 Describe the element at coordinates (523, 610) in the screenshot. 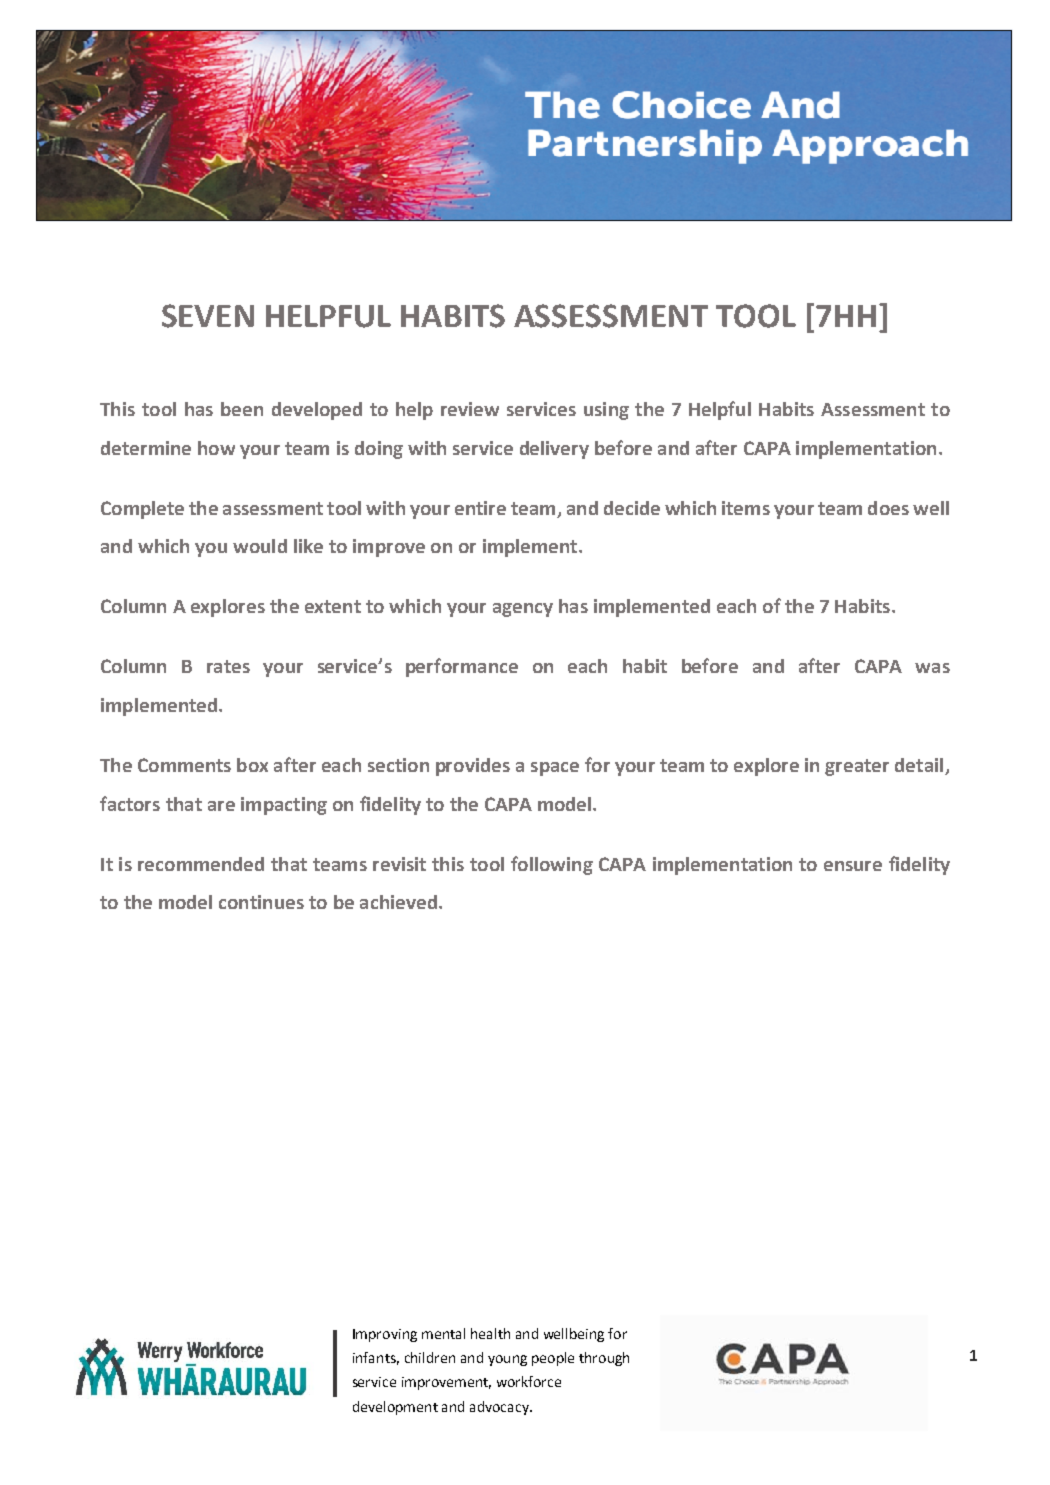

I see `agency` at that location.
